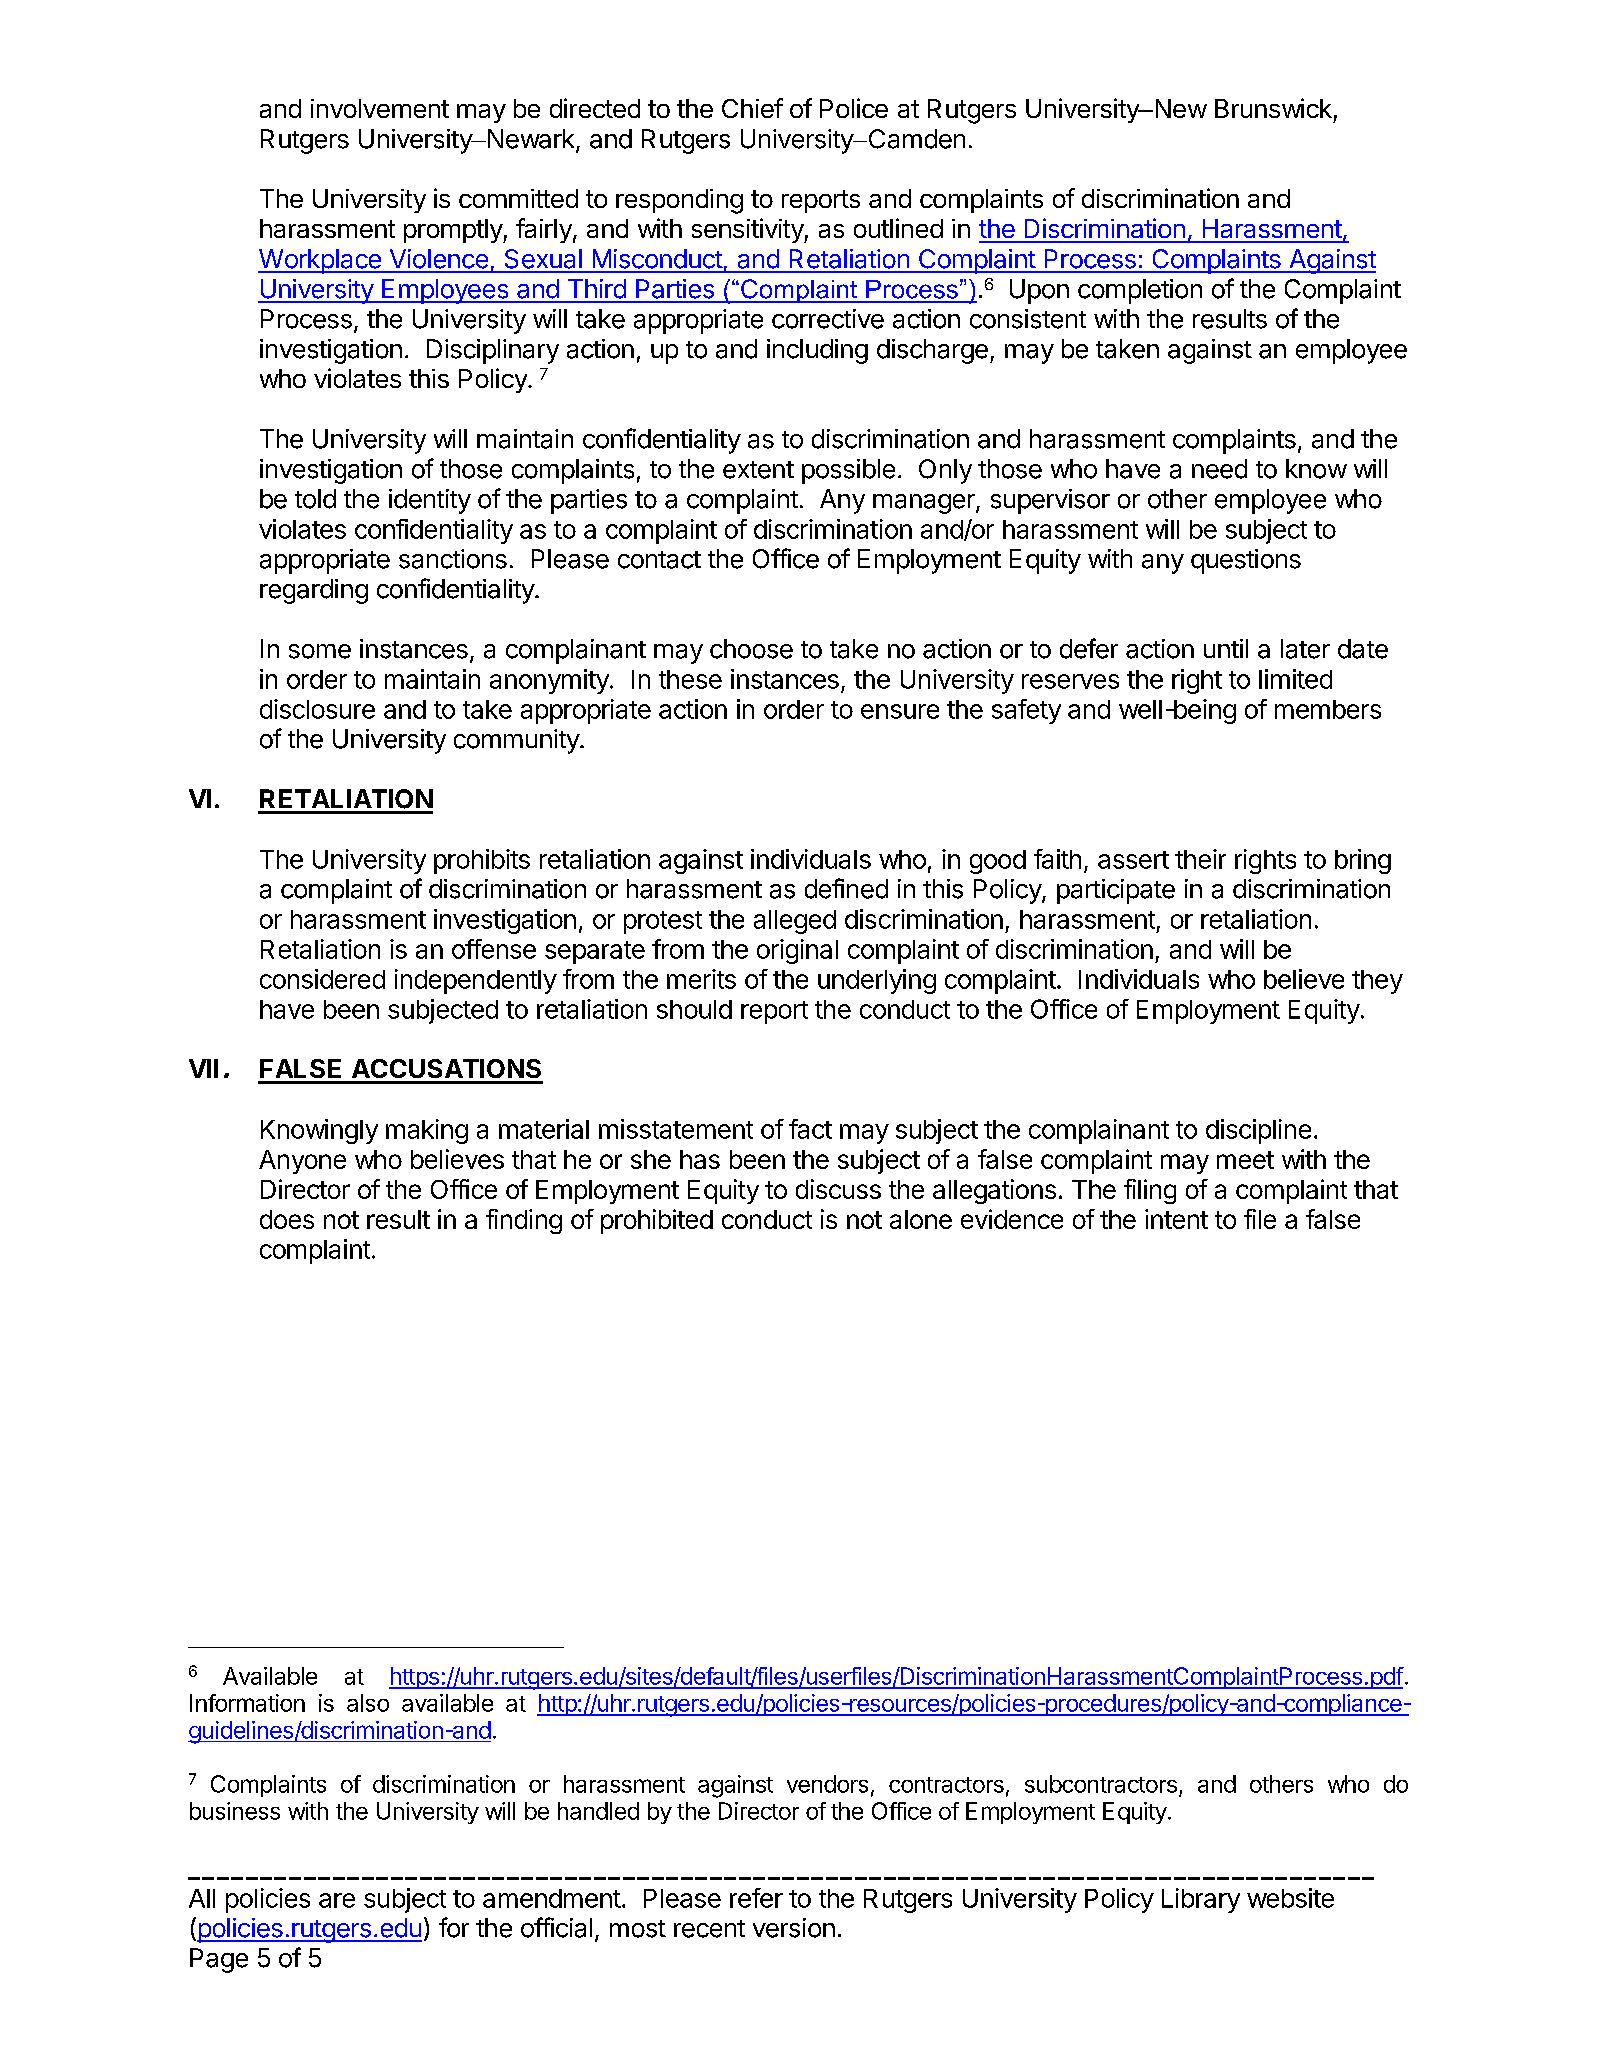  Describe the element at coordinates (322, 979) in the document. I see `considered` at that location.
